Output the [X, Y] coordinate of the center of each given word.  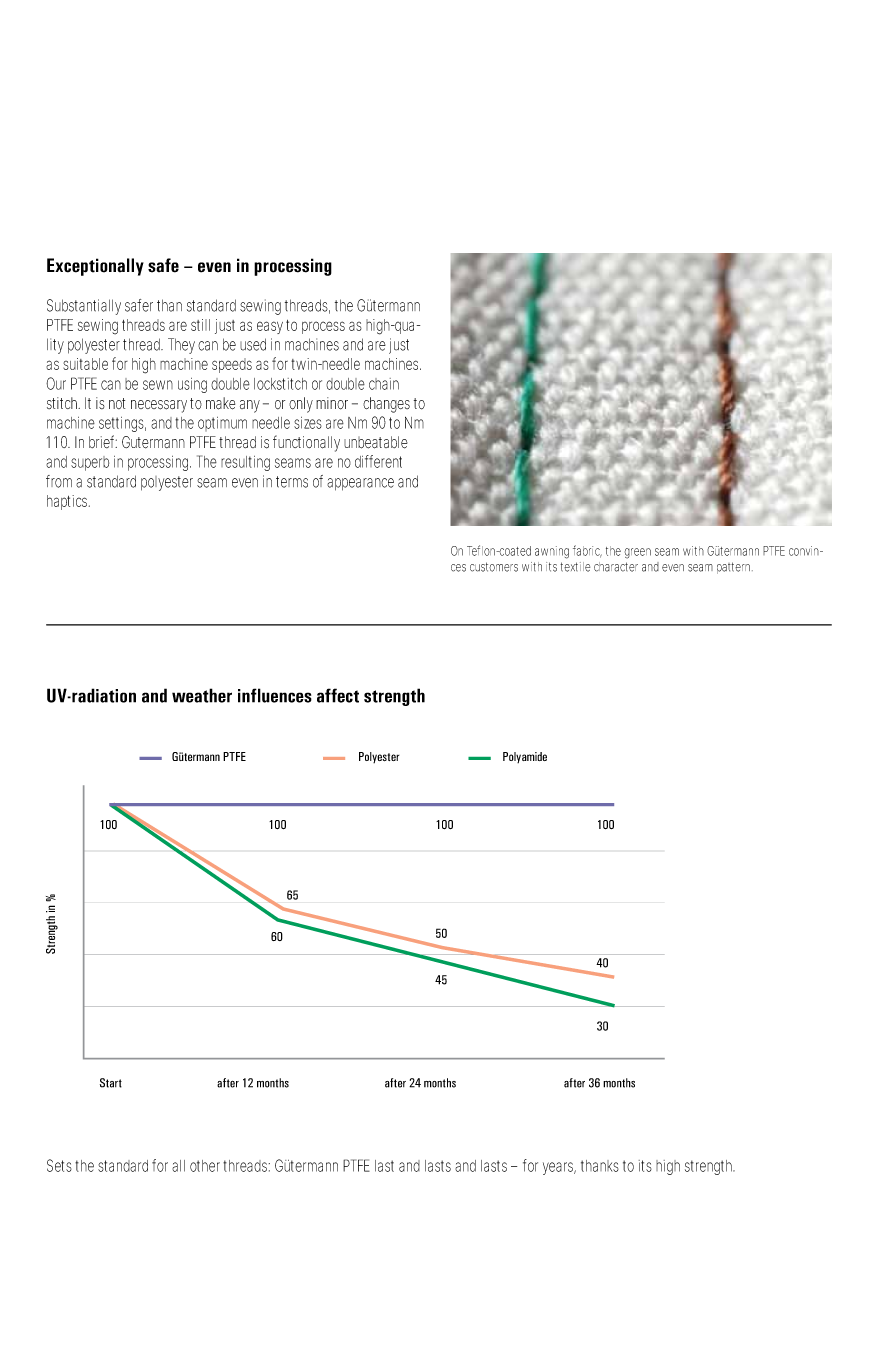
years [559, 1168]
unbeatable [376, 442]
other [207, 1166]
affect [338, 695]
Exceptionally [95, 267]
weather [202, 695]
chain [384, 384]
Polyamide [525, 757]
